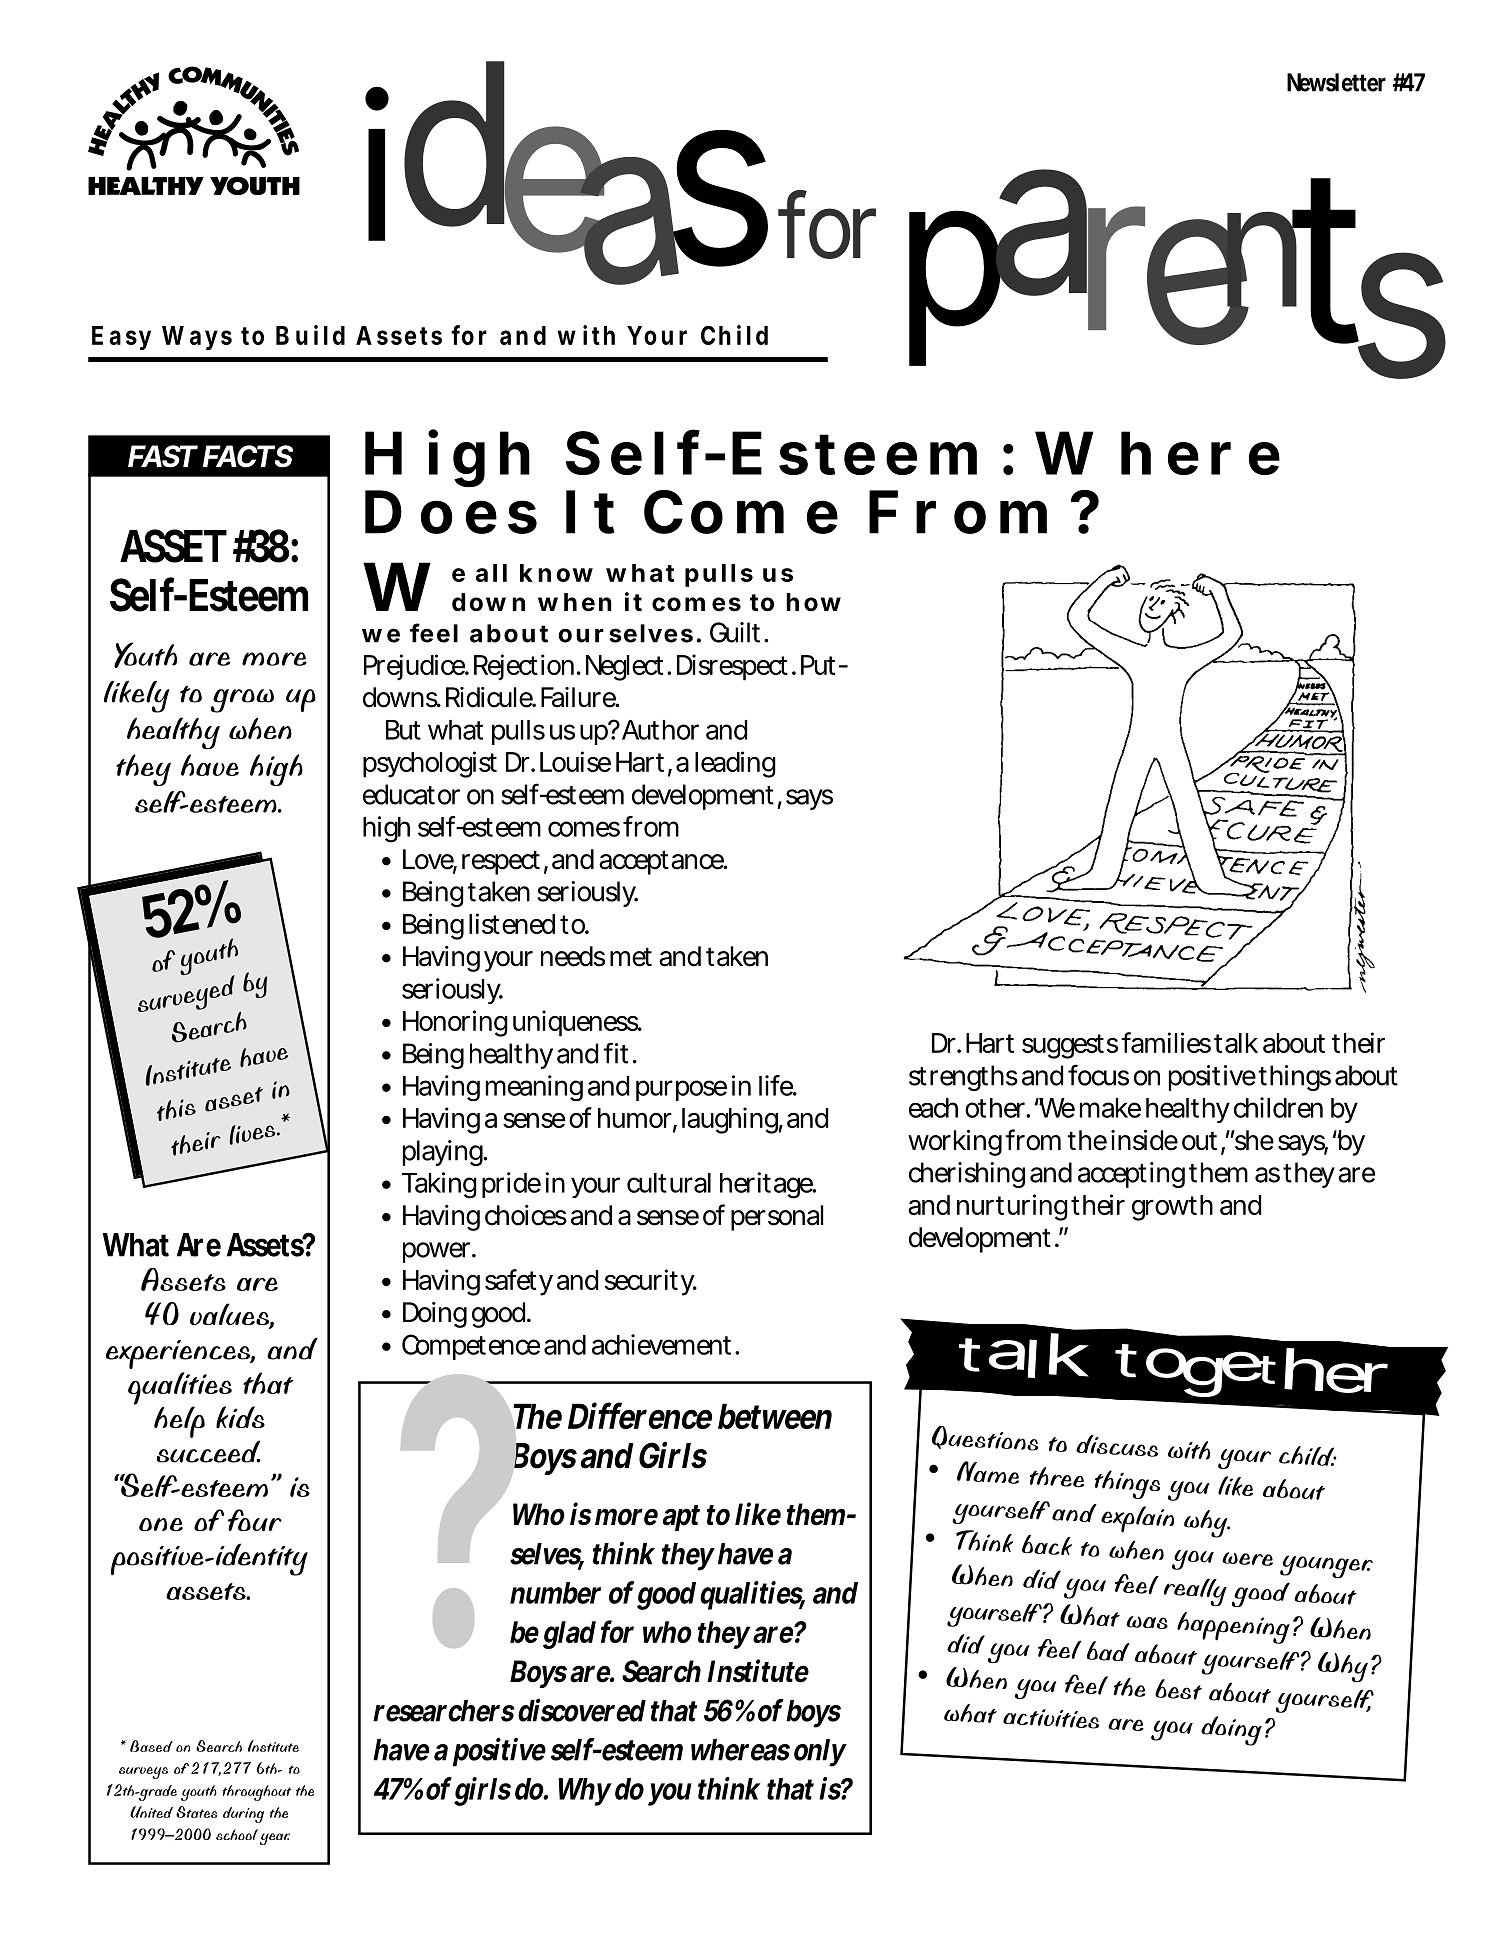  What do you see at coordinates (197, 338) in the screenshot?
I see `Ways` at bounding box center [197, 338].
